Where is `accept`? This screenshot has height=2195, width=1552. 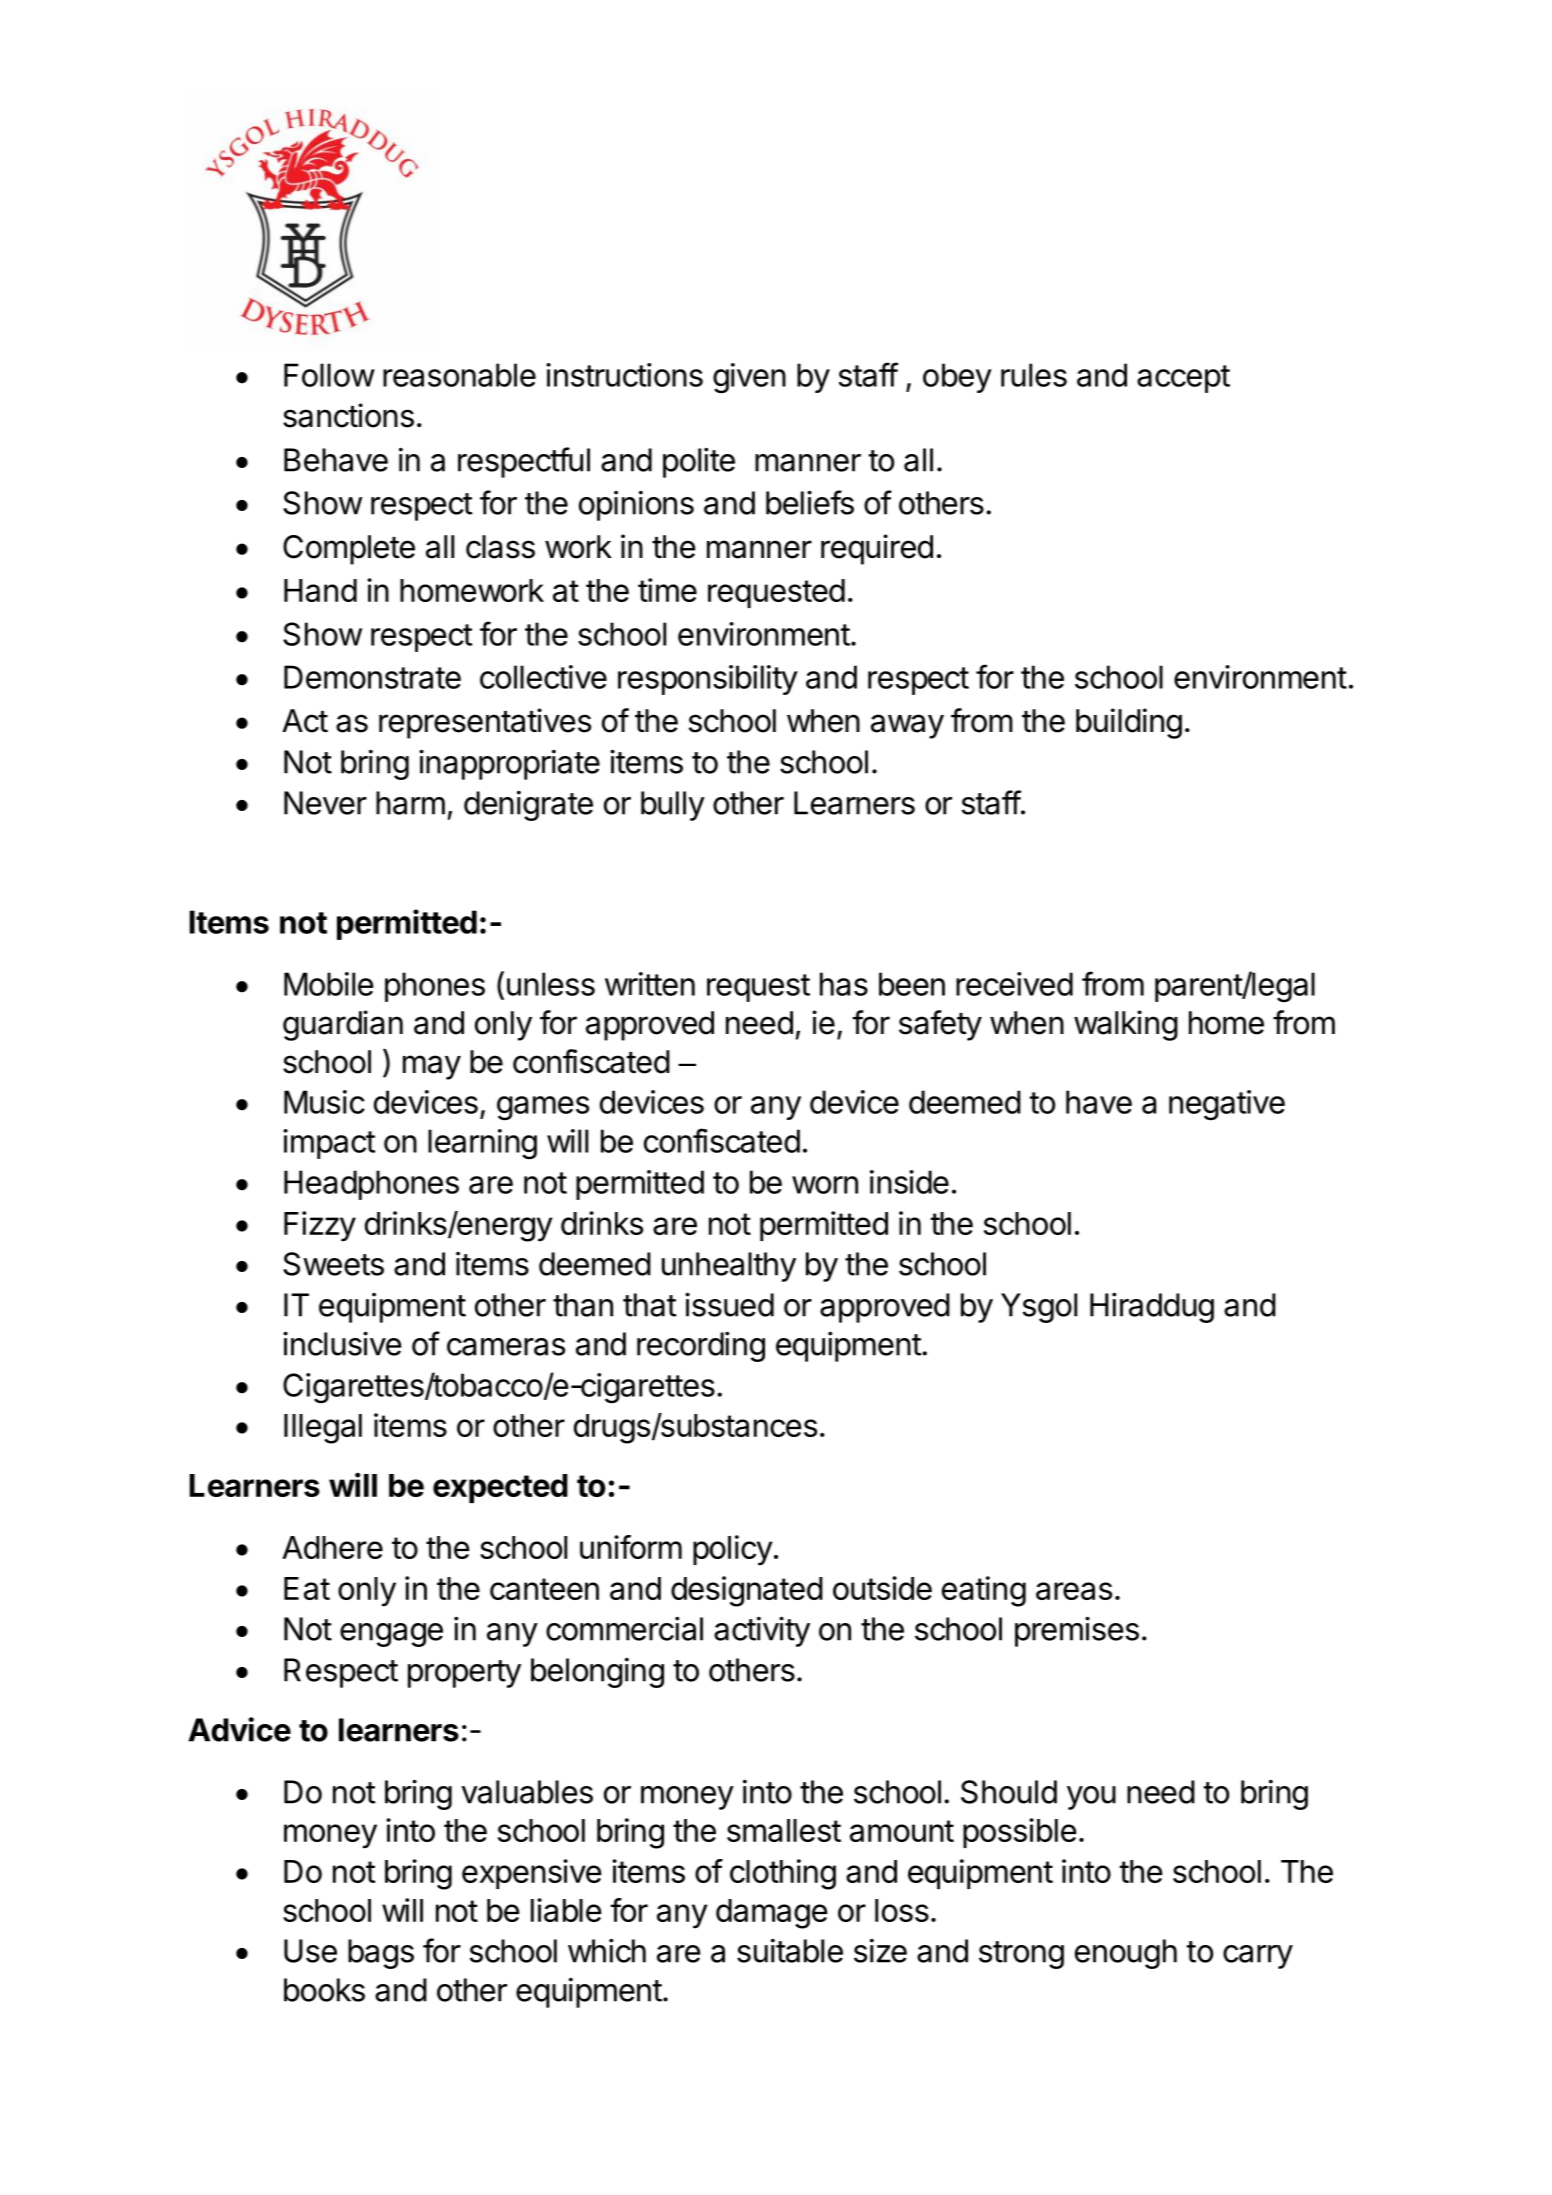
accept is located at coordinates (1183, 379).
